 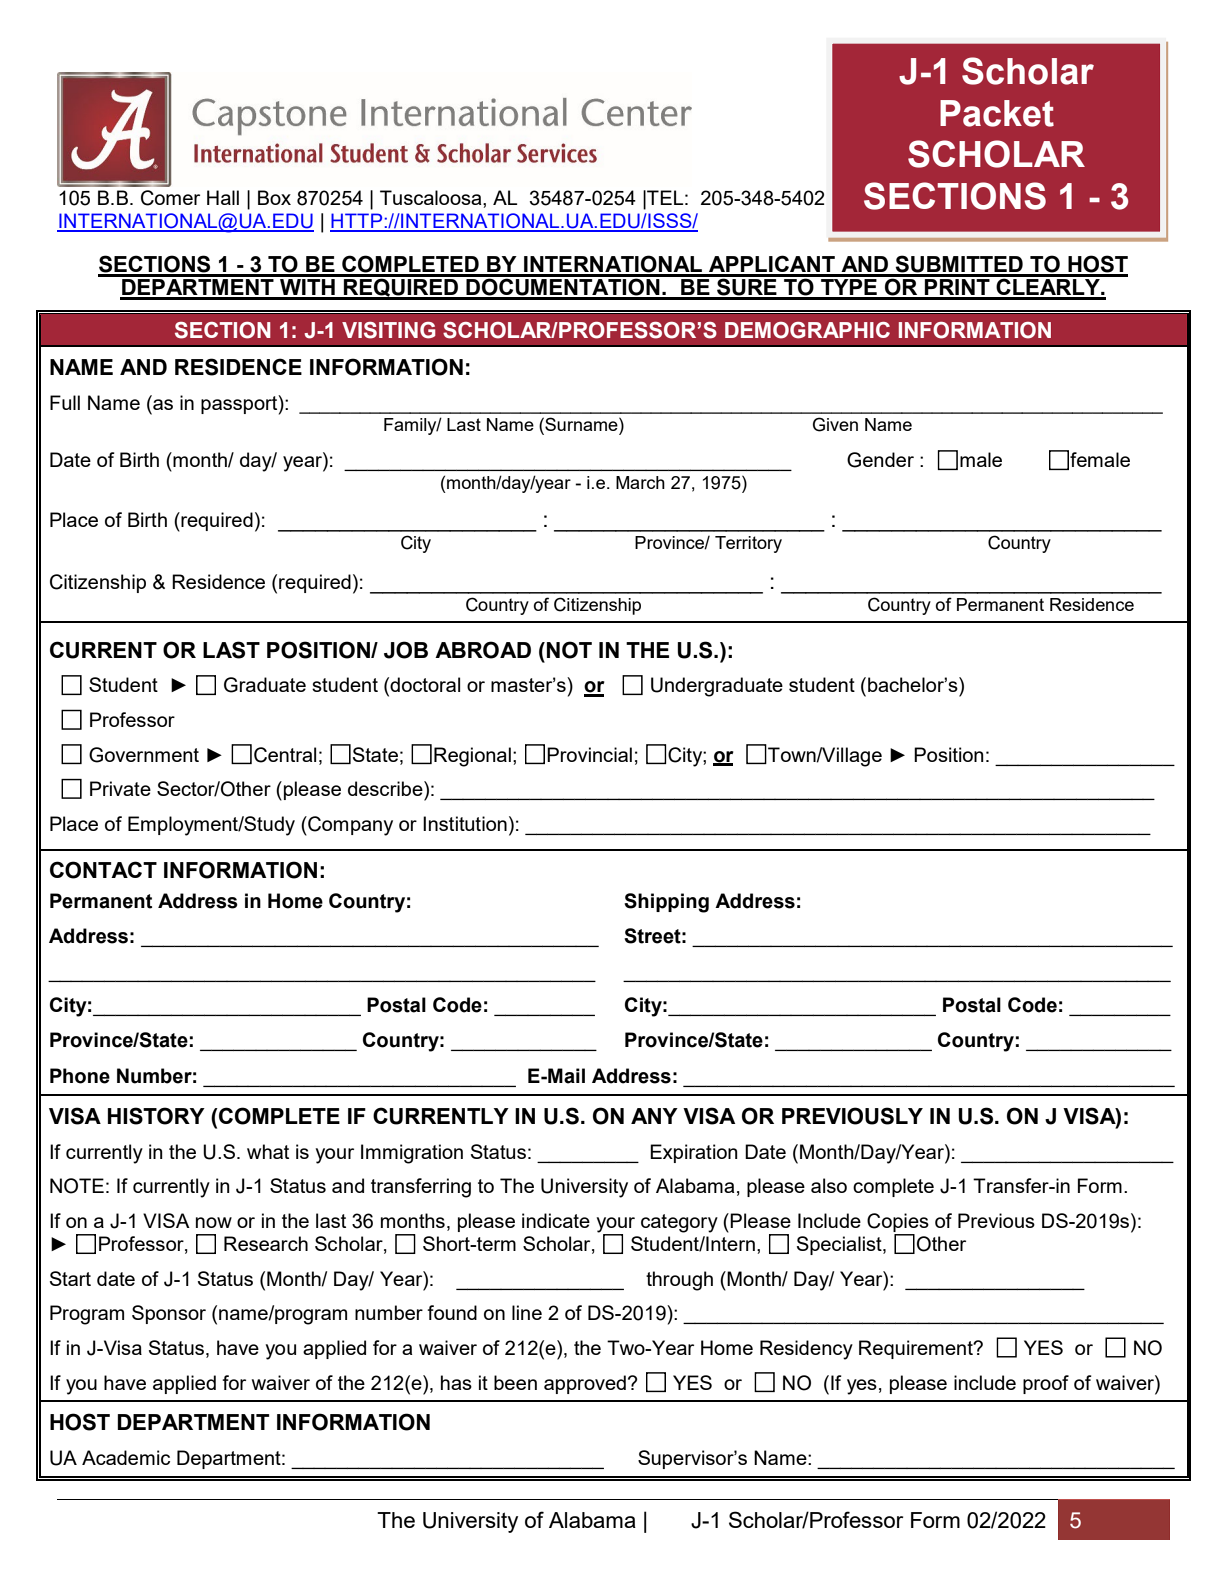 I want to click on Packet, so click(x=997, y=113).
